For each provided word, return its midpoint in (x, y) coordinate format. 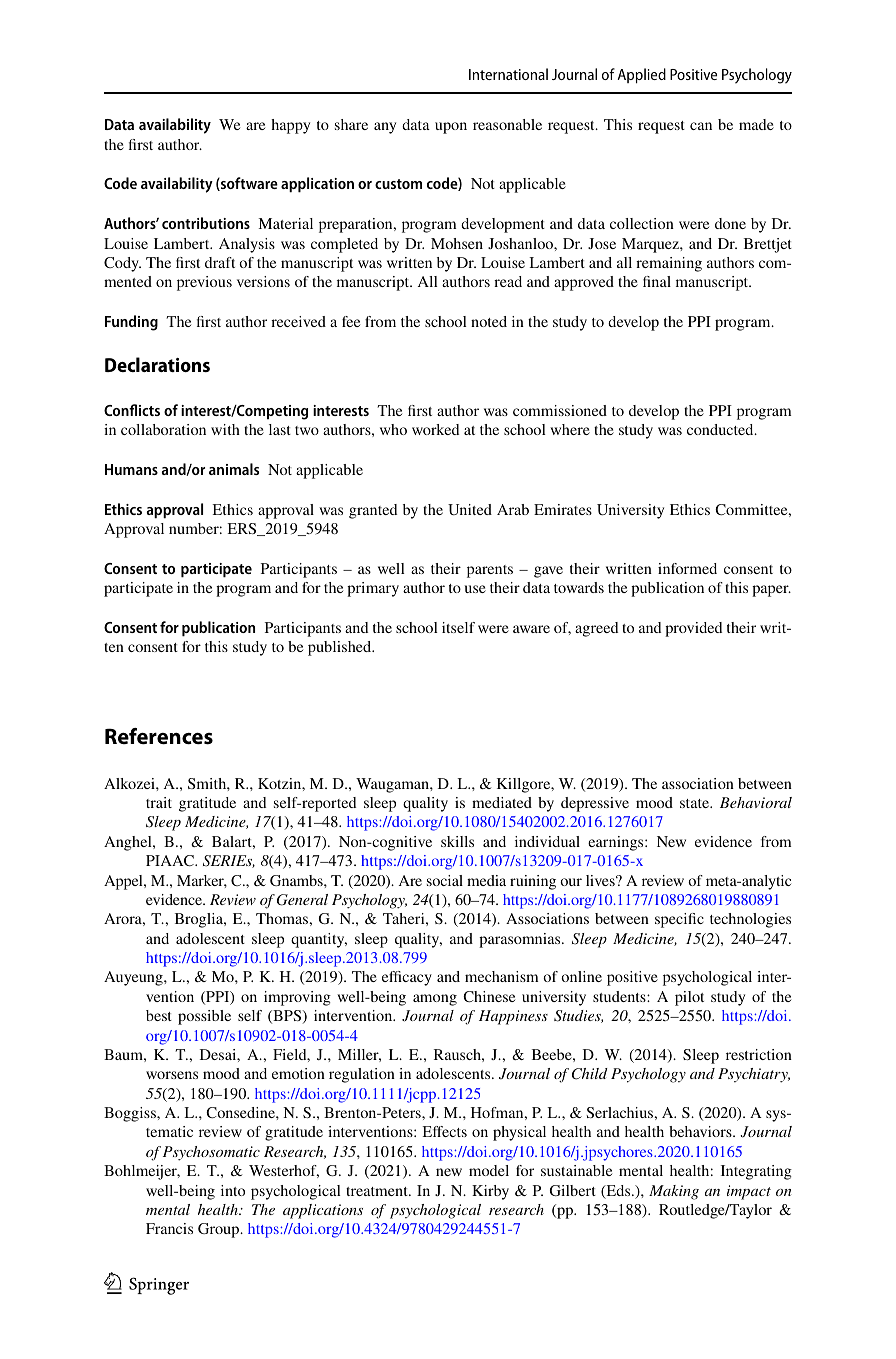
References (159, 736)
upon (451, 128)
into (233, 1190)
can (701, 126)
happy (290, 126)
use (475, 589)
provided (693, 629)
